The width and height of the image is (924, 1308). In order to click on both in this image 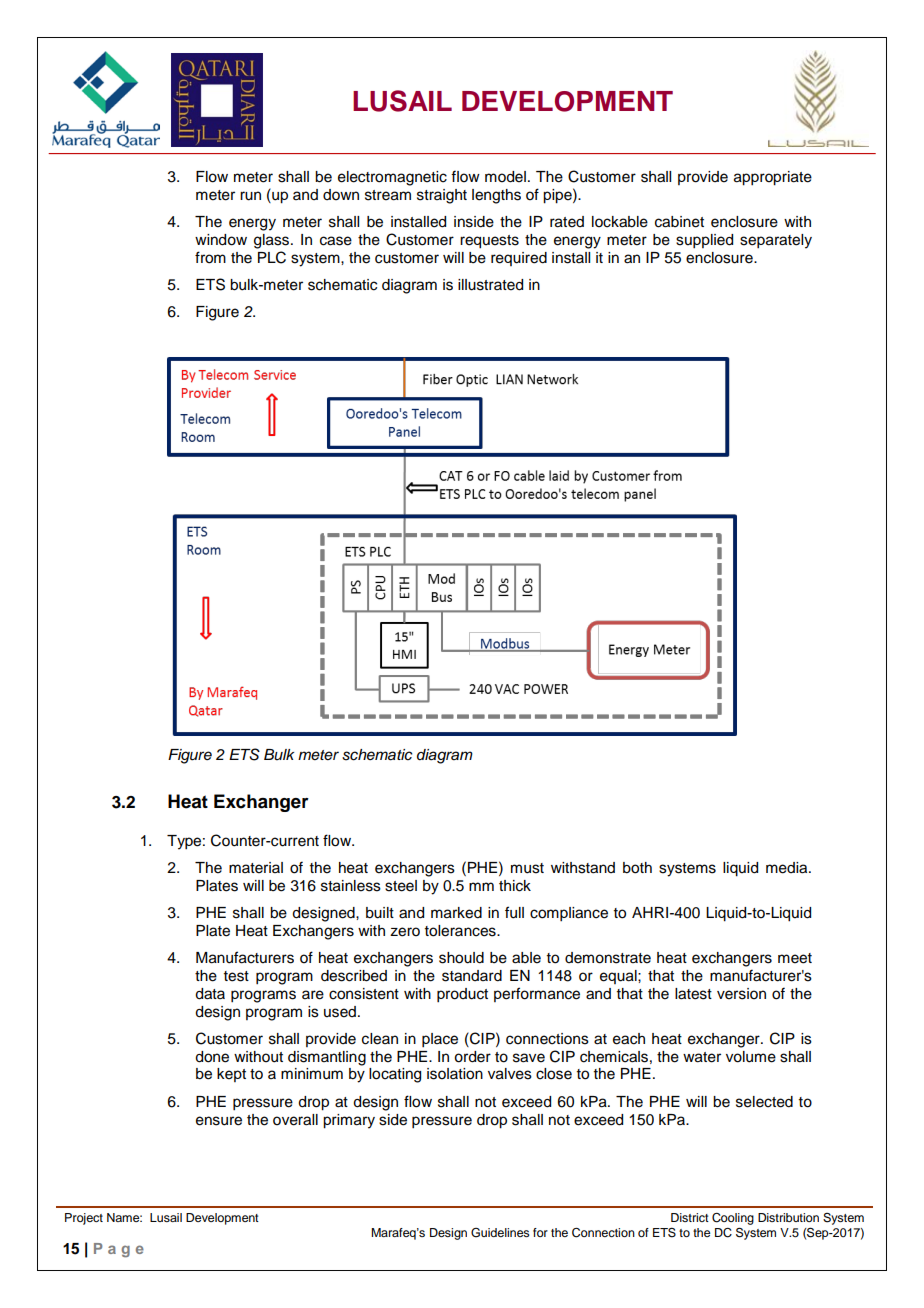, I will do `click(637, 868)`.
